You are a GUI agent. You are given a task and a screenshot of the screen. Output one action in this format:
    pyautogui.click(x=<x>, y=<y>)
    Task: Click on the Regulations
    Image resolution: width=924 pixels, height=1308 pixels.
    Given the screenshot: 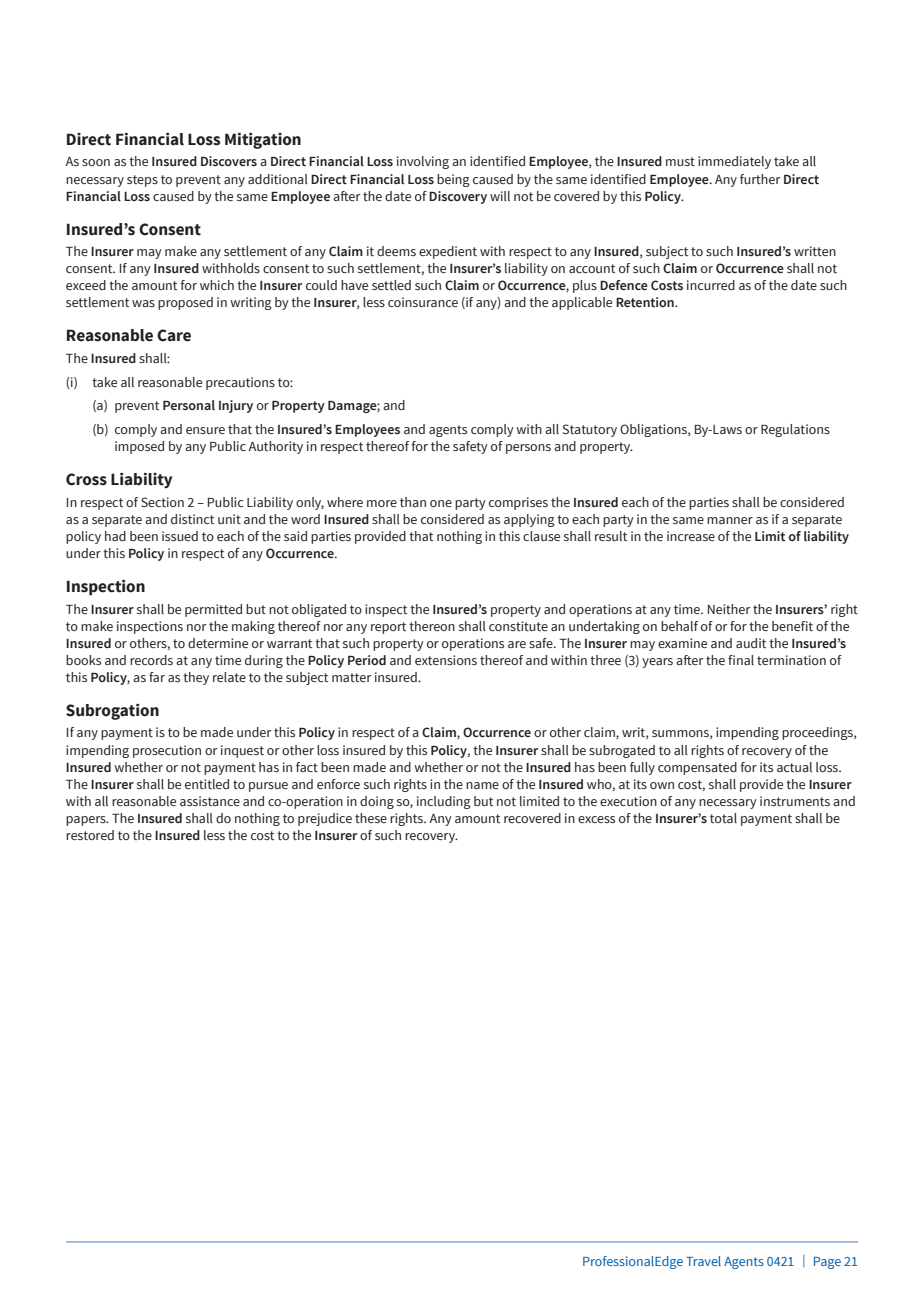 What is the action you would take?
    pyautogui.click(x=795, y=430)
